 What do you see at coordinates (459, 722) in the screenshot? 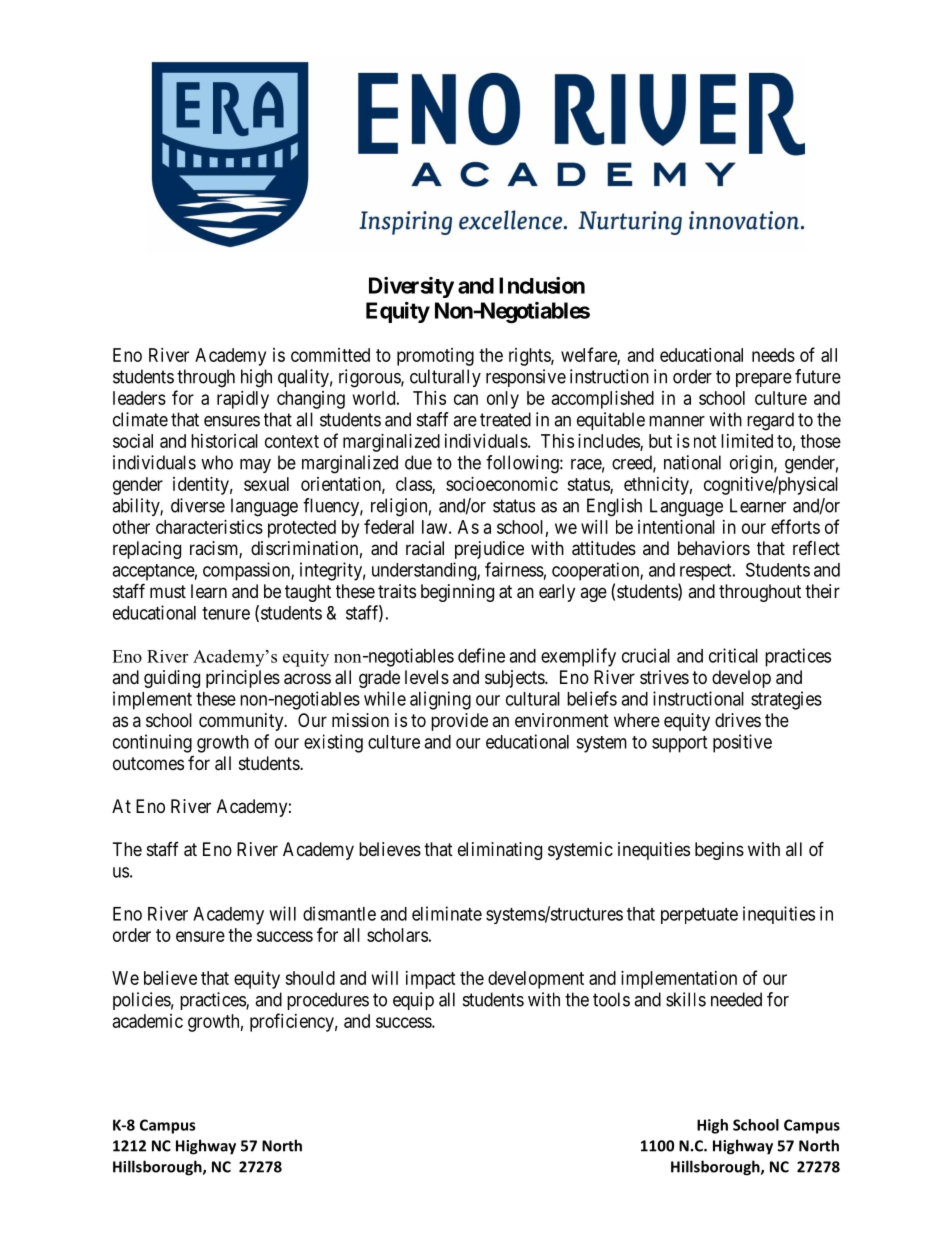
I see `provide` at bounding box center [459, 722].
